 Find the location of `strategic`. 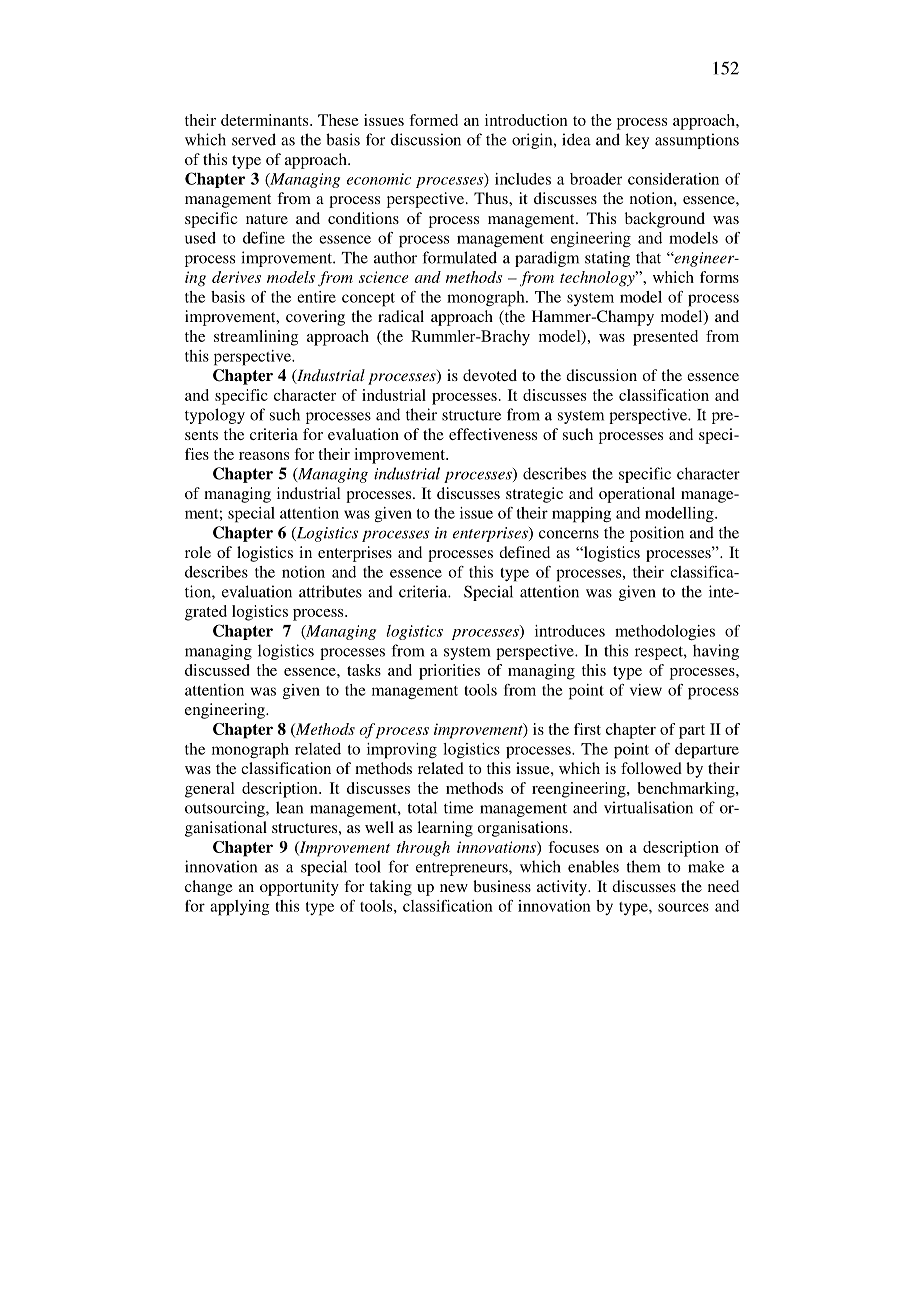

strategic is located at coordinates (534, 495).
